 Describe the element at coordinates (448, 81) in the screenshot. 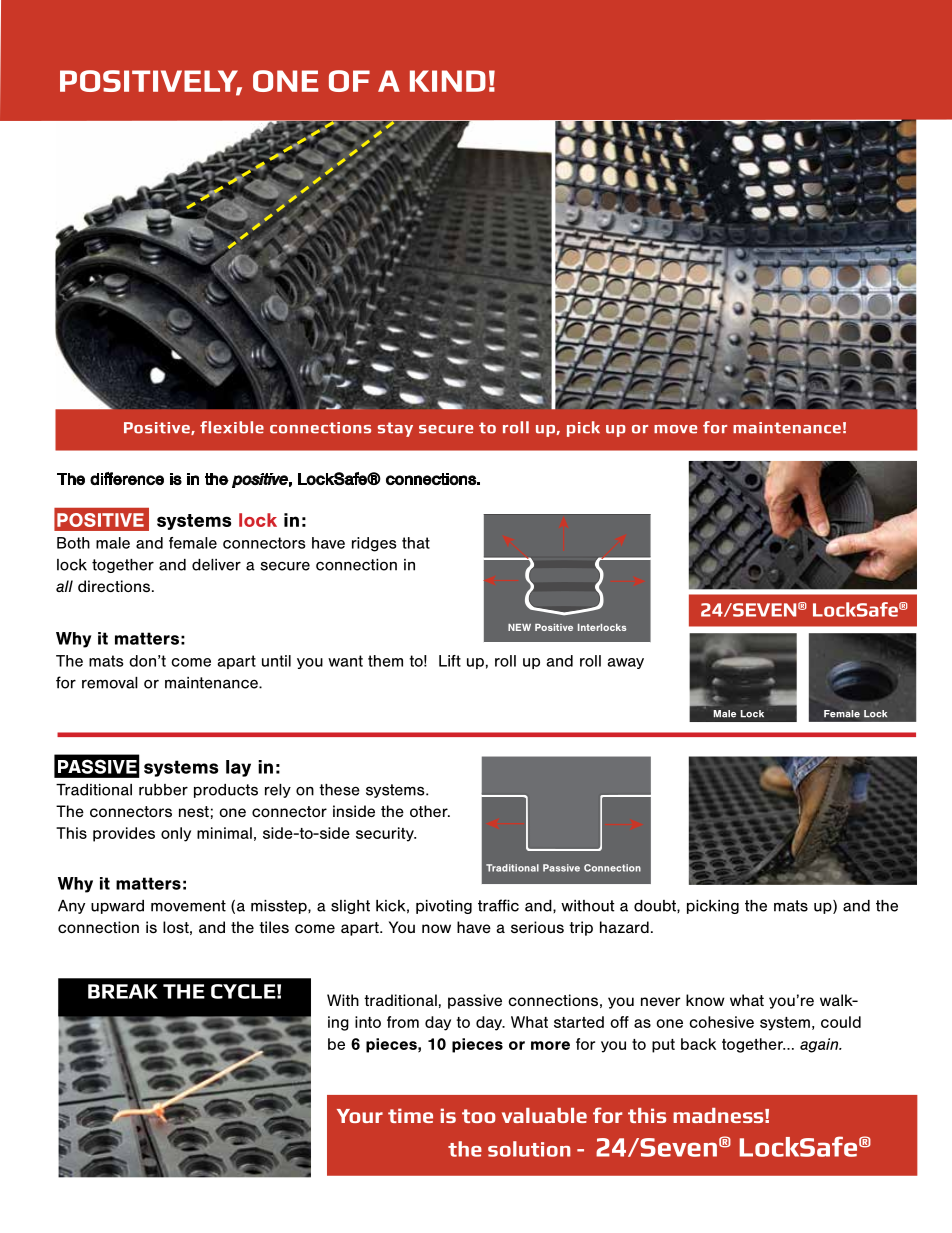

I see `KIND` at that location.
